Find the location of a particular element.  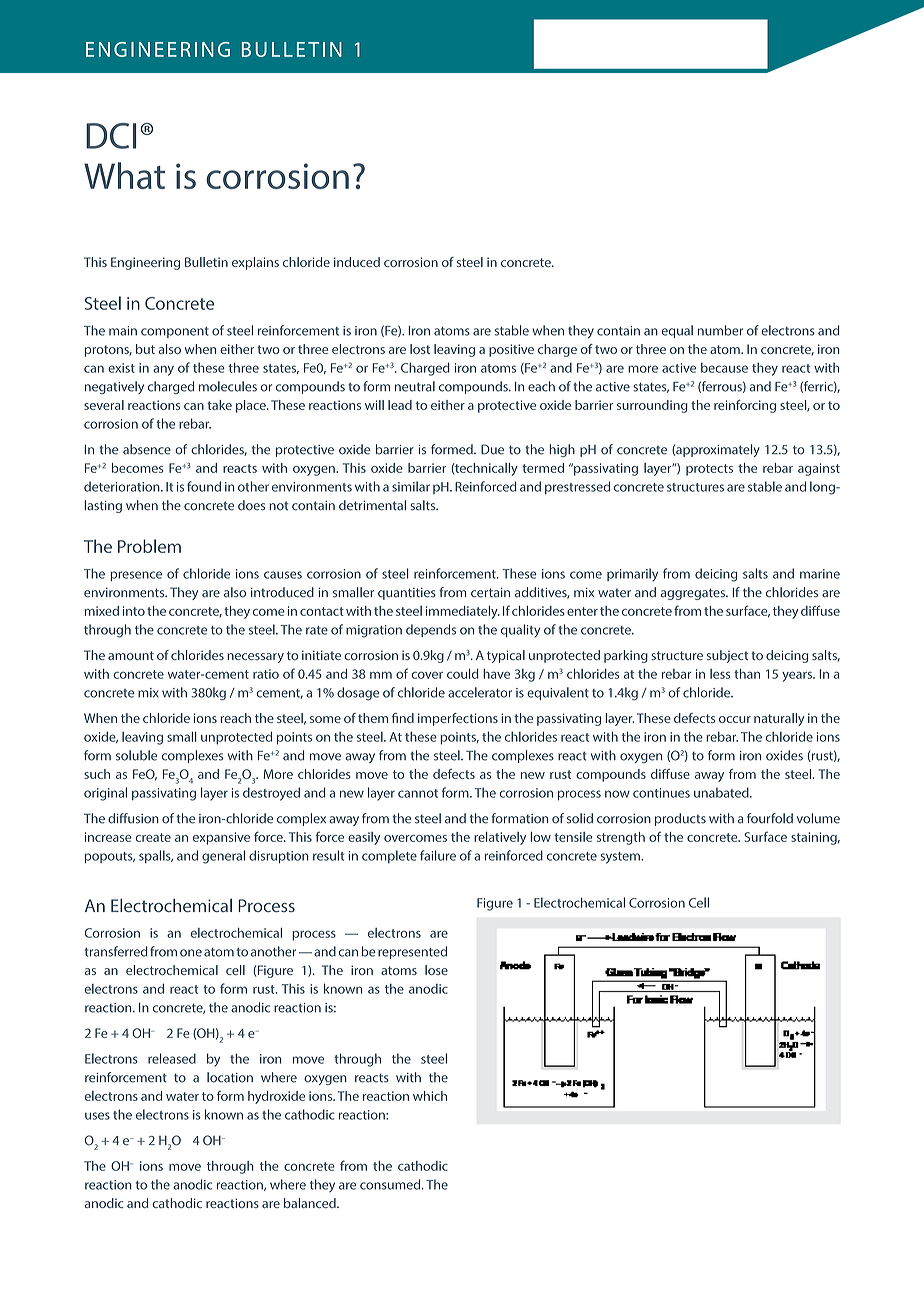

number is located at coordinates (720, 330).
